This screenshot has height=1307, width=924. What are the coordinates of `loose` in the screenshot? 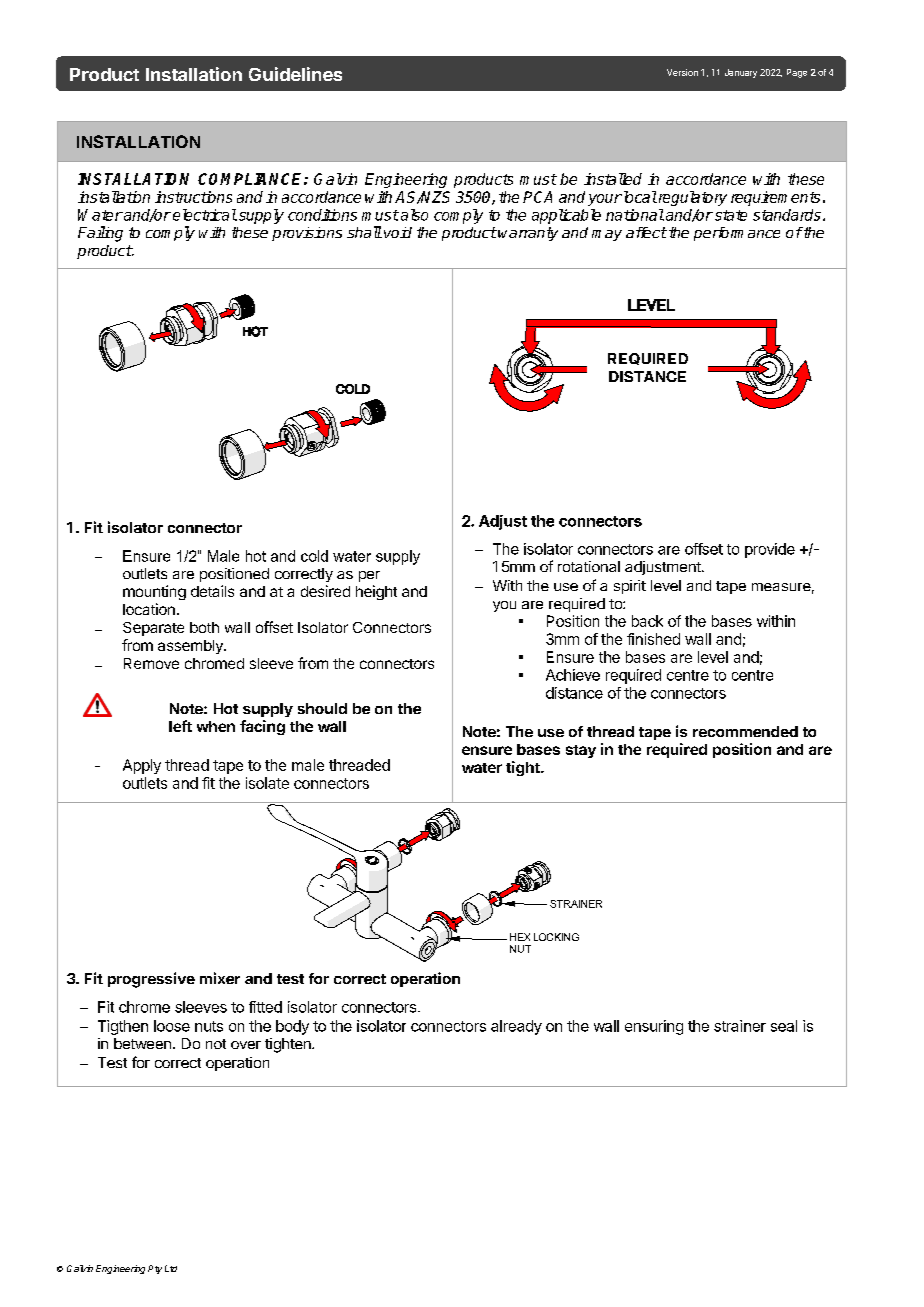 It's located at (172, 1026).
